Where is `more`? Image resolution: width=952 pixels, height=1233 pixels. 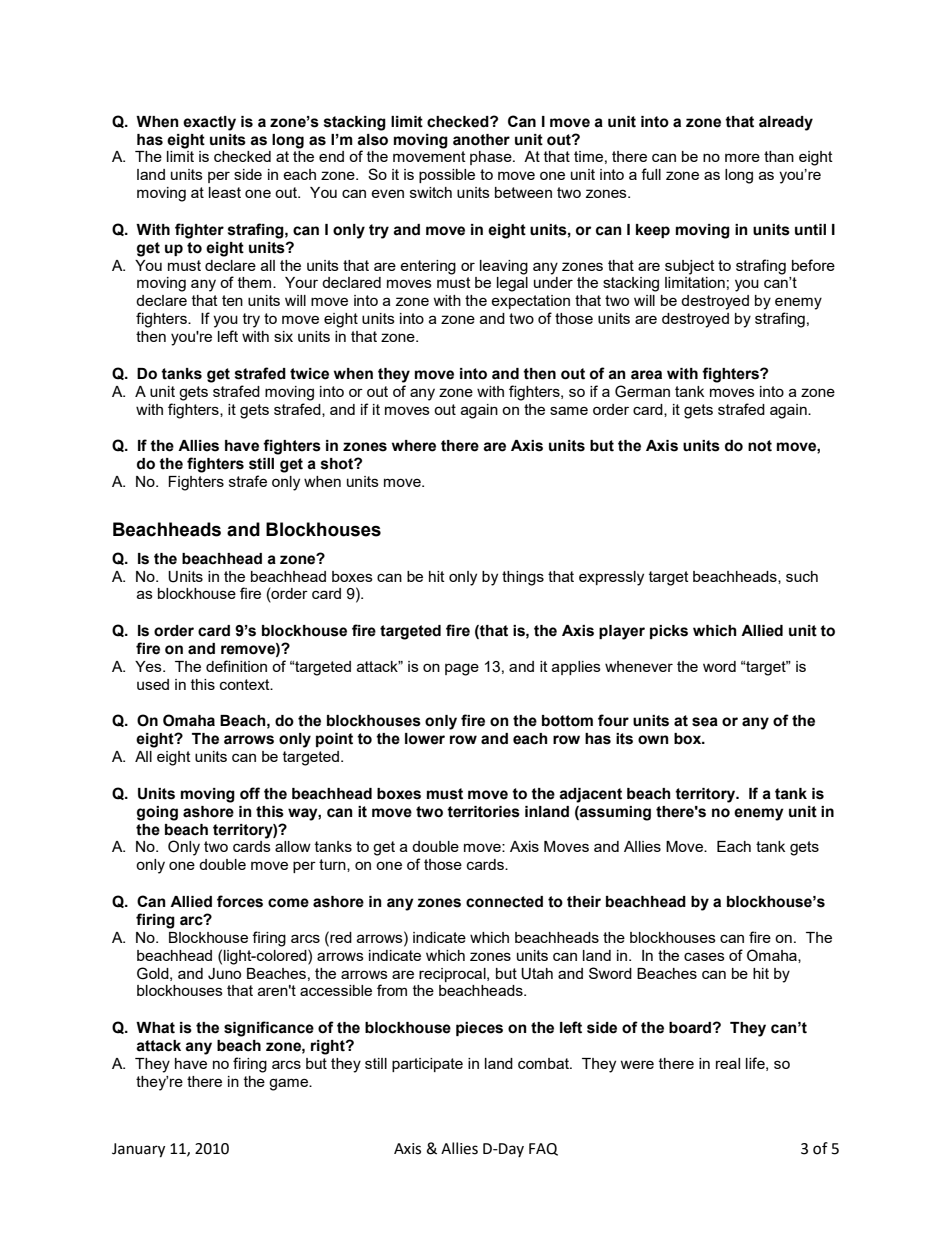
more is located at coordinates (742, 157).
